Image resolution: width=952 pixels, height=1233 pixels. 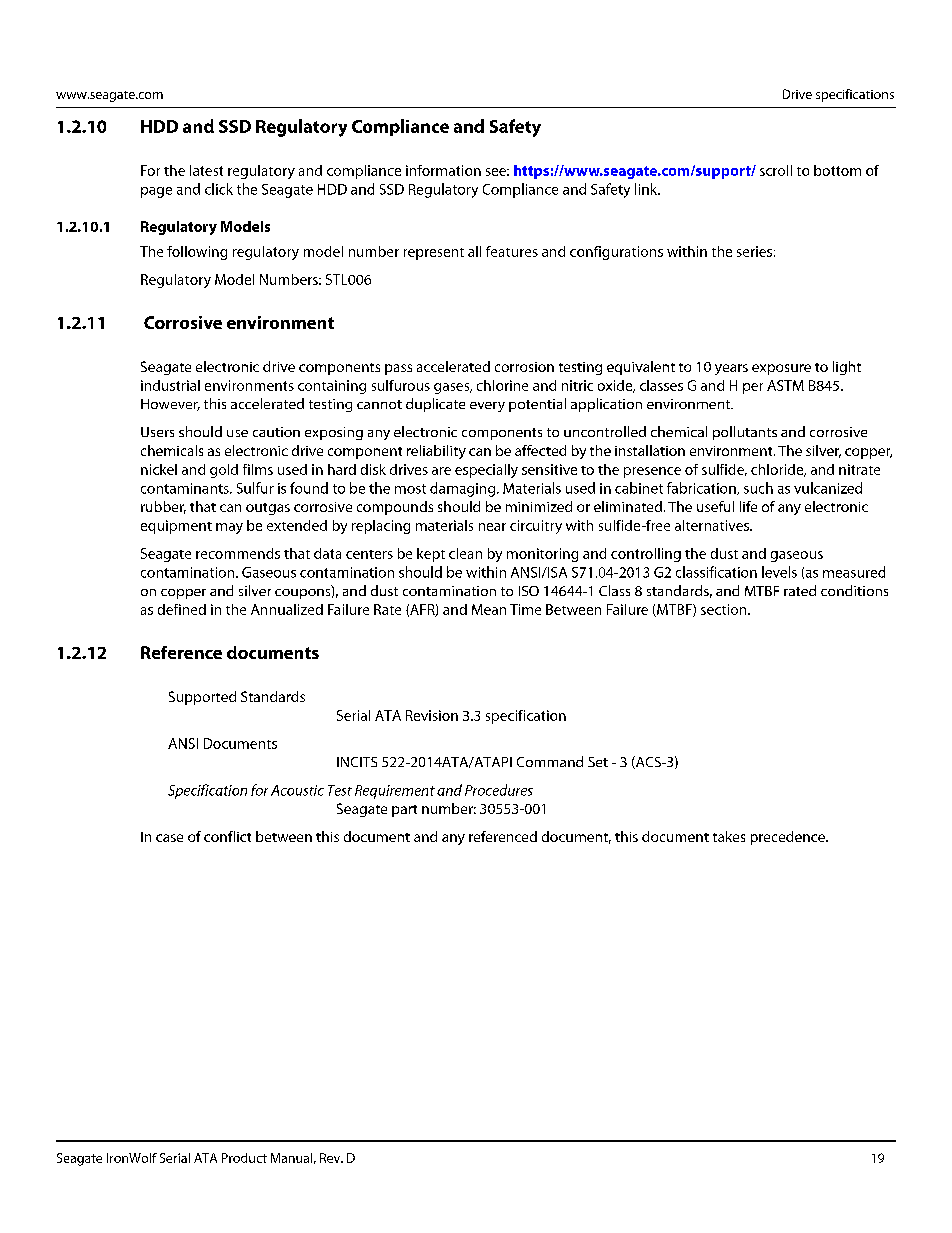 What do you see at coordinates (219, 189) in the screenshot?
I see `click` at bounding box center [219, 189].
